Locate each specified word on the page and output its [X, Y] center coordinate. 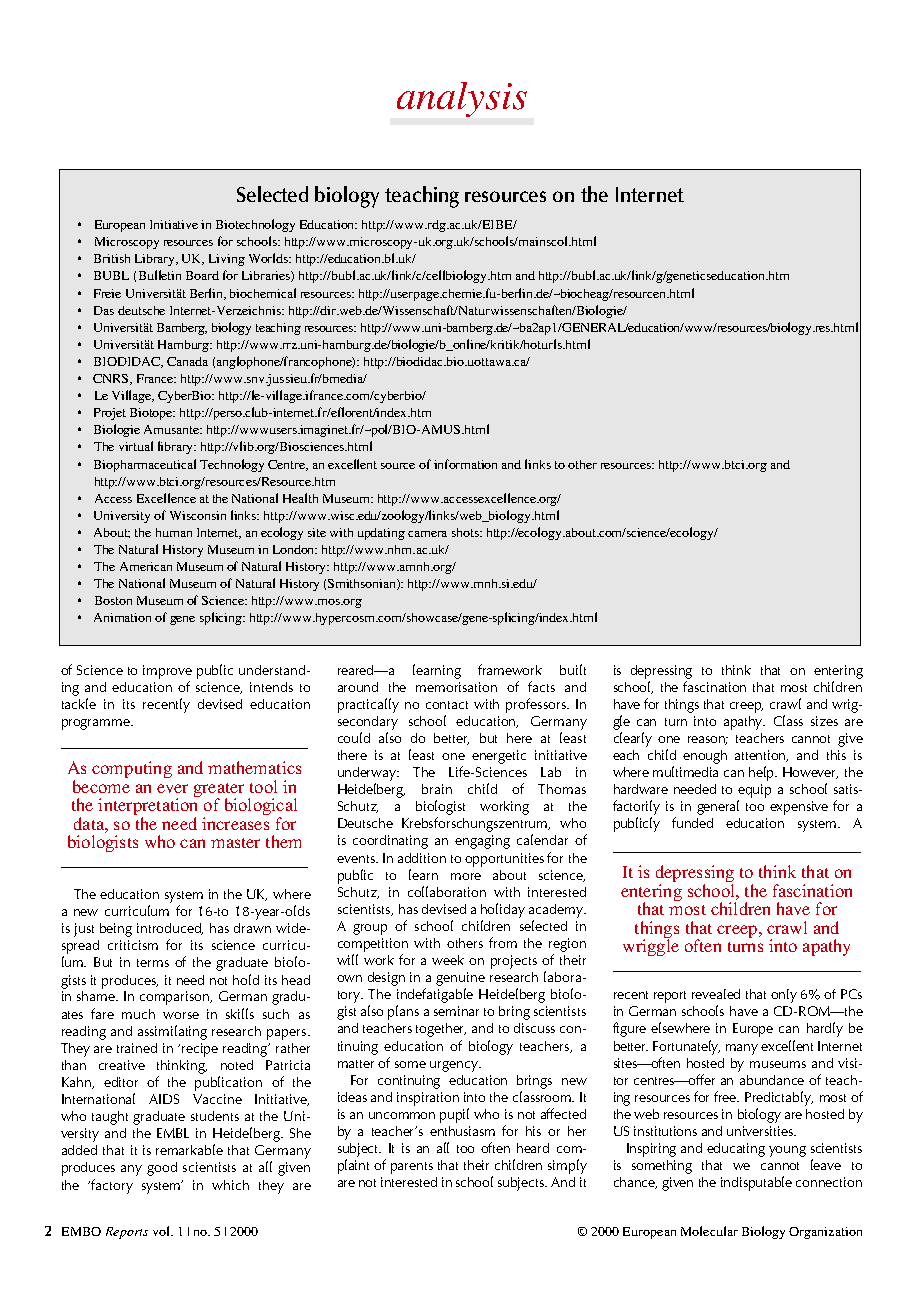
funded [692, 822]
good [162, 1169]
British [112, 258]
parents [412, 1168]
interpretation [149, 807]
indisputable [756, 1183]
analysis [462, 99]
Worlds [270, 258]
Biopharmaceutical [145, 465]
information [465, 464]
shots [467, 532]
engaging [482, 842]
